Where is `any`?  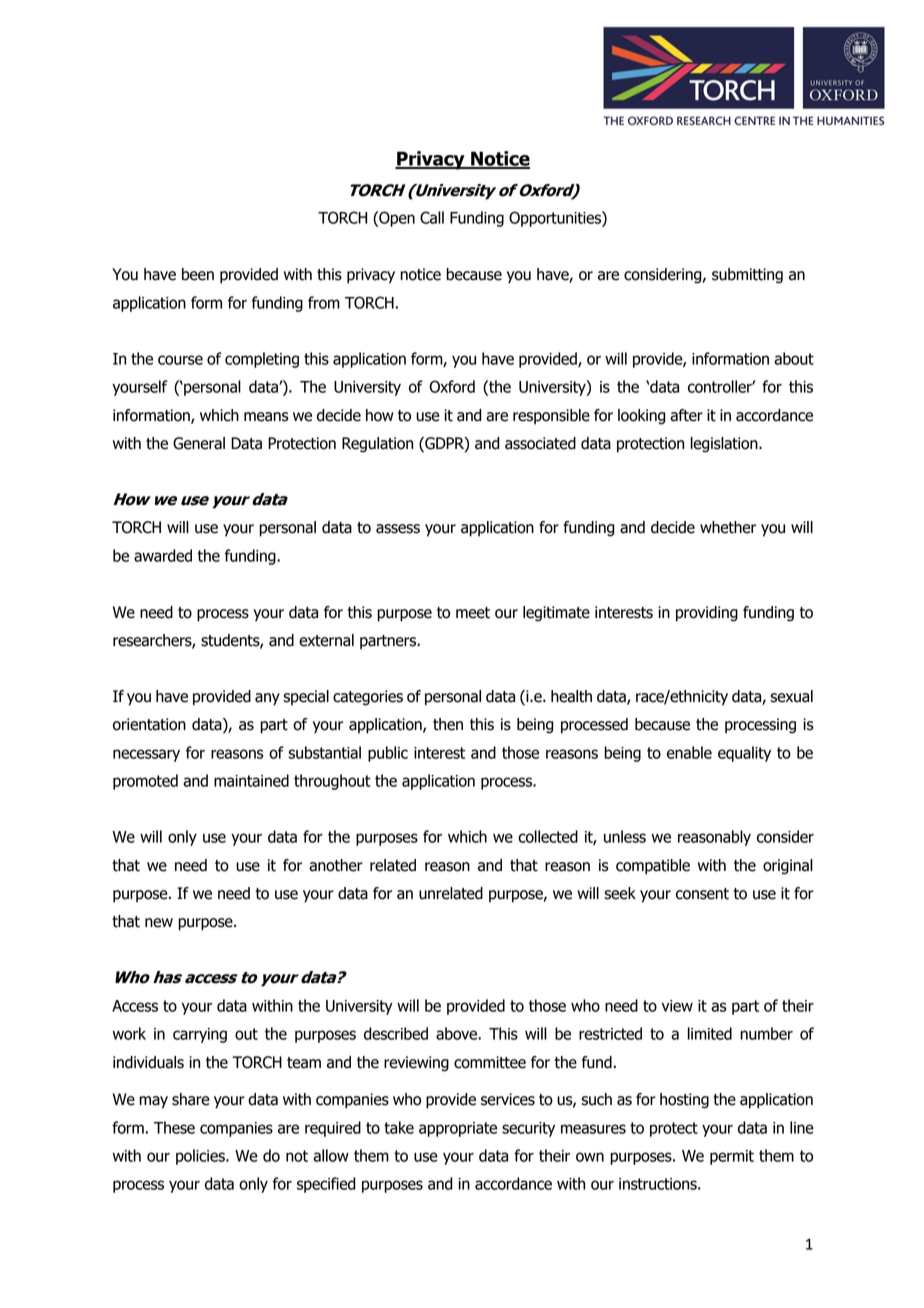 any is located at coordinates (267, 699).
